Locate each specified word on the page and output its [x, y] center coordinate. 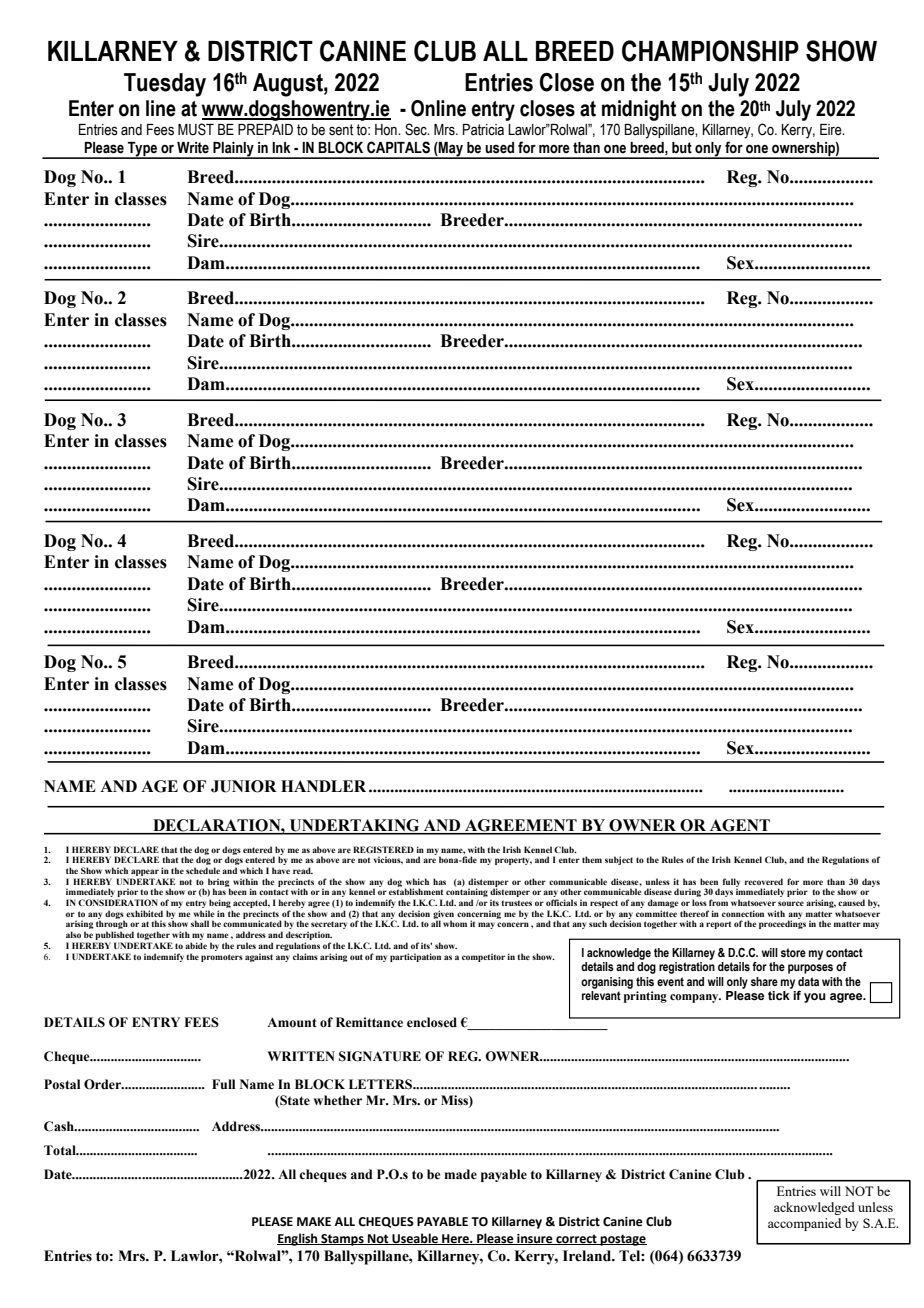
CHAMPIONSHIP [710, 51]
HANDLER [323, 786]
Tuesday [165, 85]
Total [61, 1150]
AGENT [740, 826]
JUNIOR [244, 786]
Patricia [483, 130]
